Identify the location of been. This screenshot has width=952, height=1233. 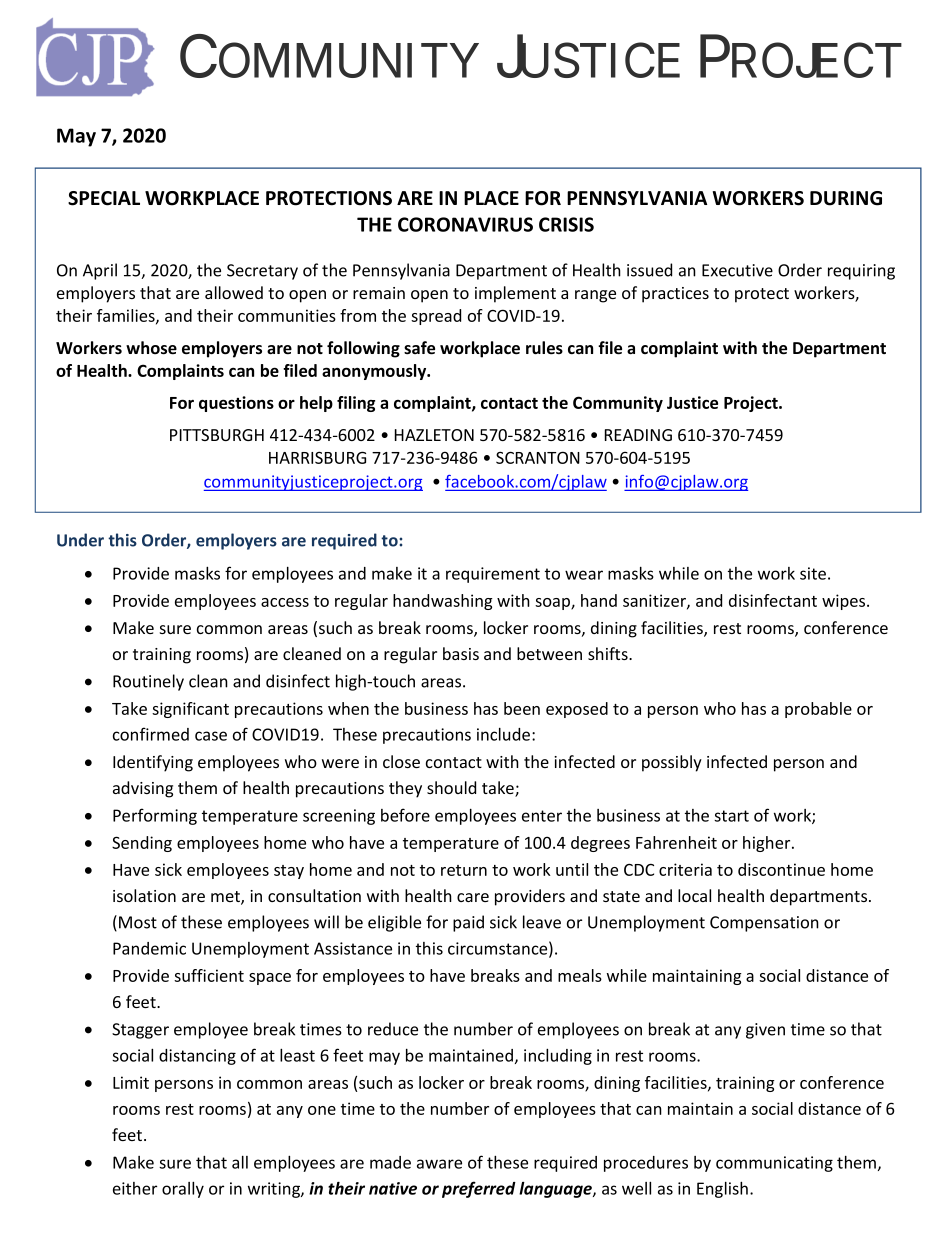
(522, 708).
